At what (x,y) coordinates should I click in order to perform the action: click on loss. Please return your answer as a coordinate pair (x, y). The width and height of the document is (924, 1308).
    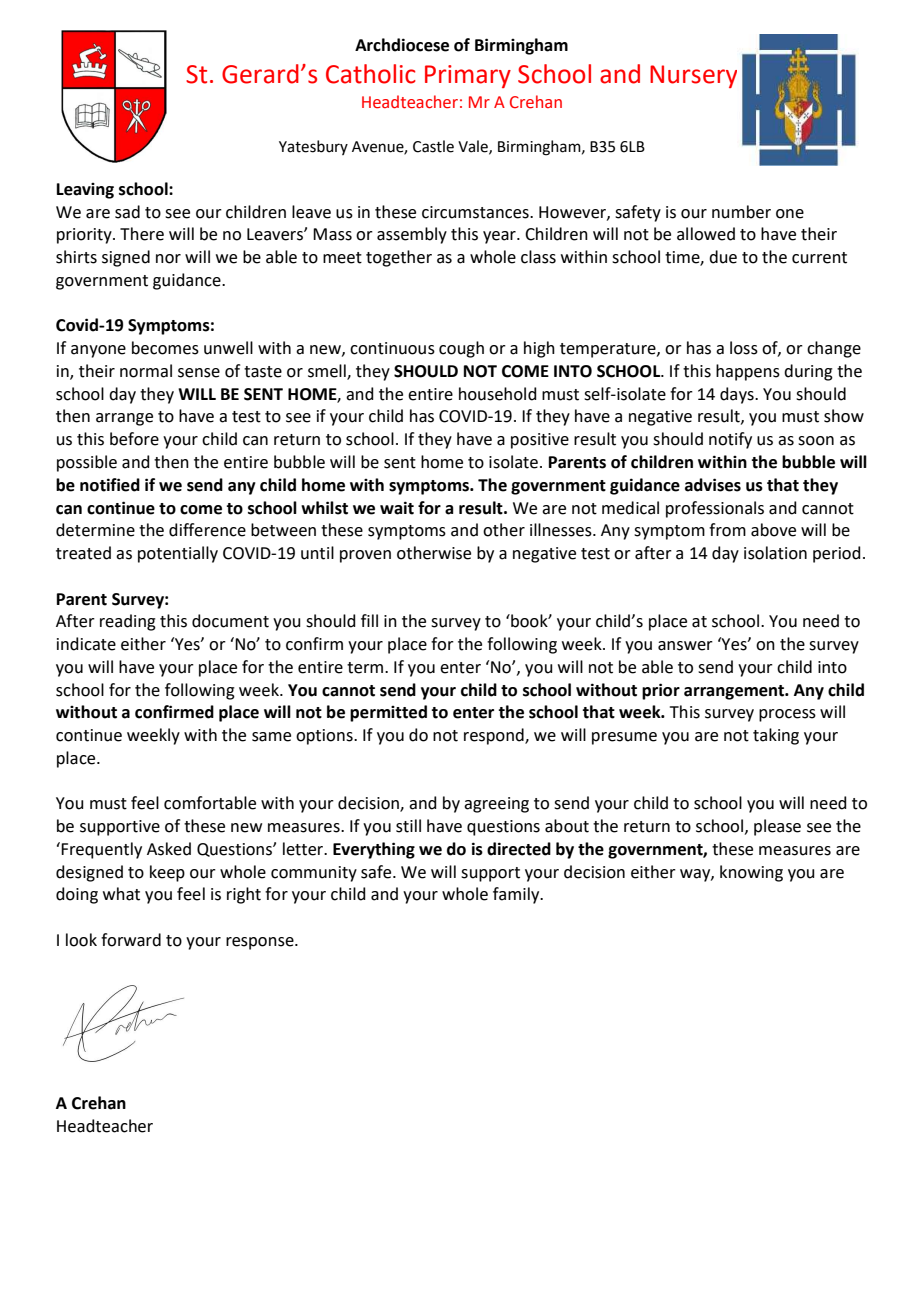
    Looking at the image, I should click on (744, 348).
